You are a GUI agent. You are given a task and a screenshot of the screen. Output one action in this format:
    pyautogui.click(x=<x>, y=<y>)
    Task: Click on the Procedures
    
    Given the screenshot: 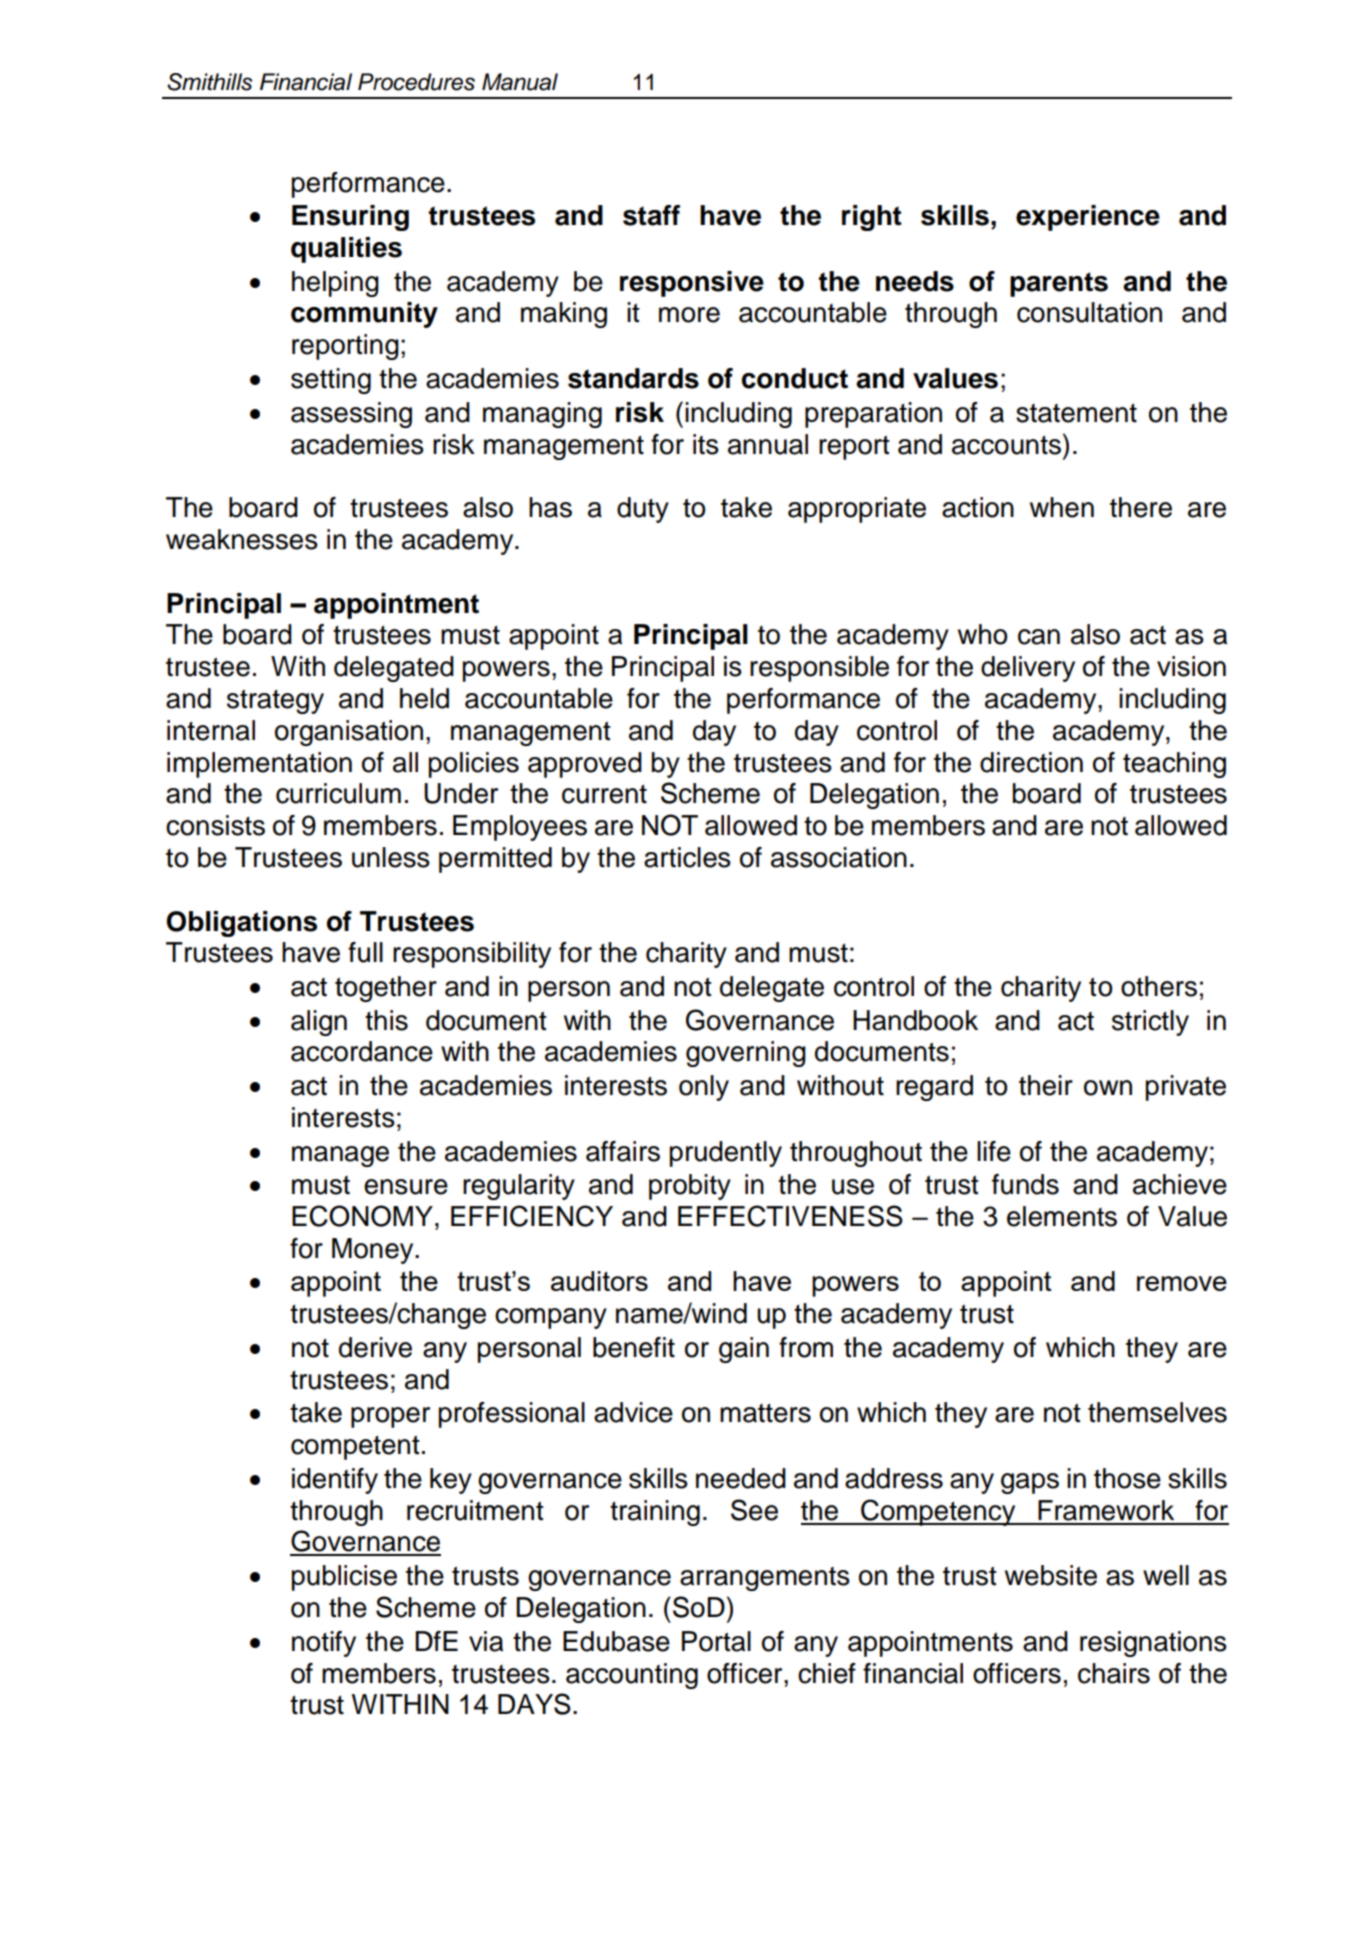 What is the action you would take?
    pyautogui.click(x=416, y=82)
